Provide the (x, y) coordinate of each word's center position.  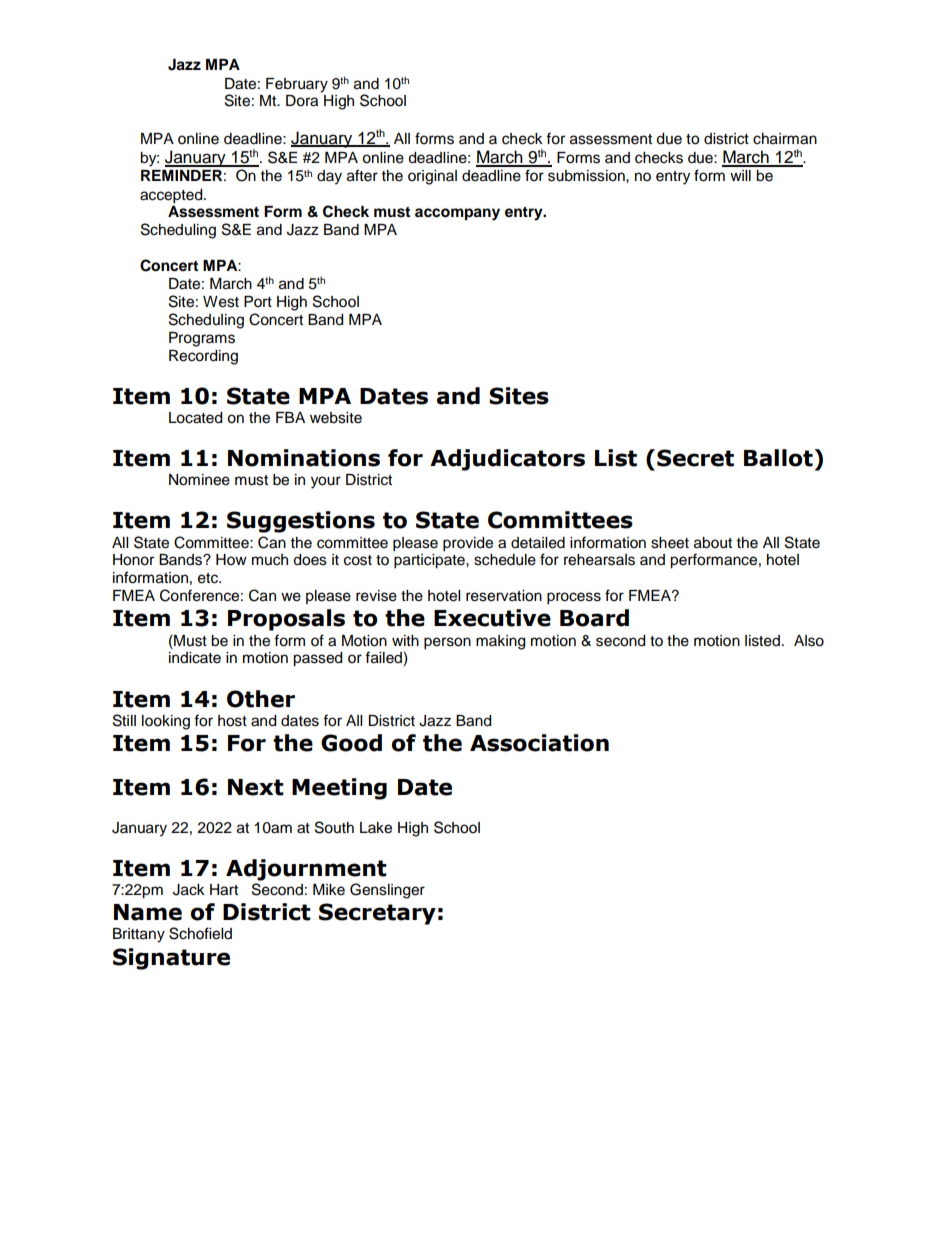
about (713, 543)
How (231, 560)
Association (539, 743)
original (432, 177)
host (232, 721)
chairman (785, 139)
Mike (329, 890)
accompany (457, 214)
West (221, 302)
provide (468, 544)
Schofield (200, 933)
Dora (302, 101)
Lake (376, 828)
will (740, 175)
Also (809, 641)
